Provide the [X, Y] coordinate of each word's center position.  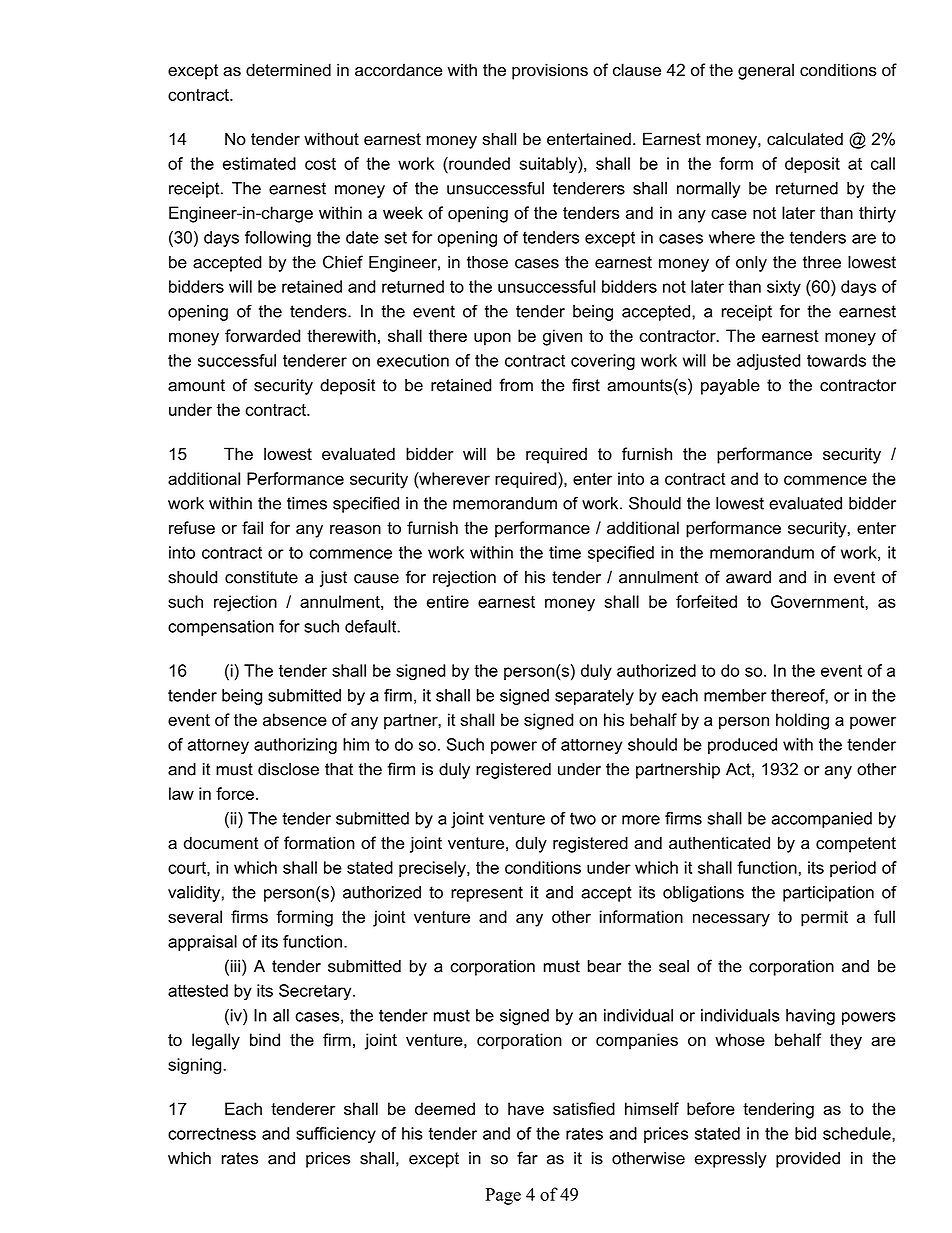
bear [604, 966]
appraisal [202, 943]
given [562, 337]
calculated [805, 139]
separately [594, 697]
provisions [550, 71]
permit [824, 918]
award [748, 577]
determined [288, 70]
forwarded [262, 335]
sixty [784, 288]
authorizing [295, 746]
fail [252, 527]
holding [802, 721]
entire [448, 601]
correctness [212, 1134]
